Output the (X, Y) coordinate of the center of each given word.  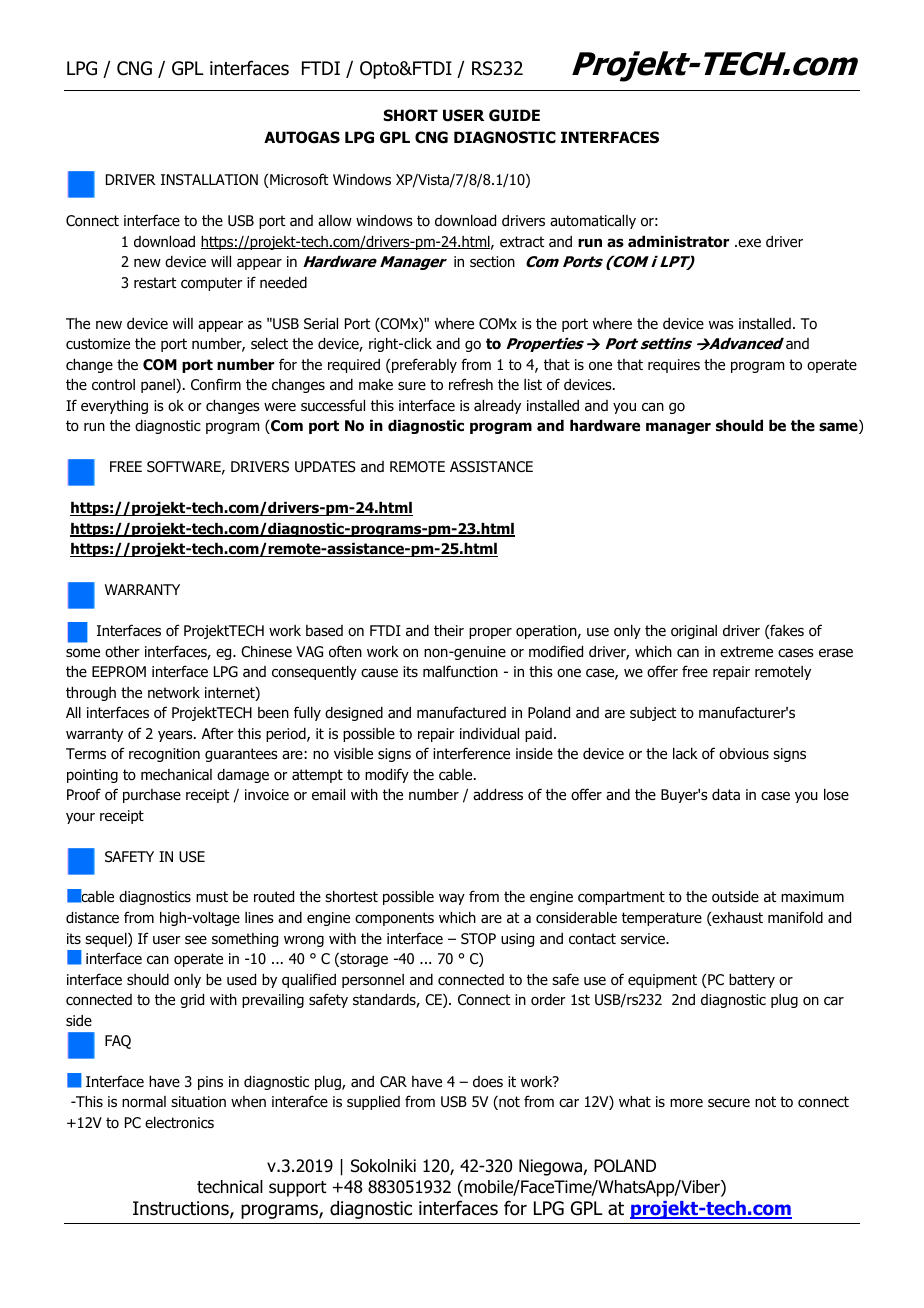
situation (198, 1102)
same (839, 428)
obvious (744, 754)
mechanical (176, 775)
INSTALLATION (209, 180)
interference (471, 753)
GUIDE (514, 115)
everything (114, 407)
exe (748, 242)
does (488, 1082)
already (497, 407)
